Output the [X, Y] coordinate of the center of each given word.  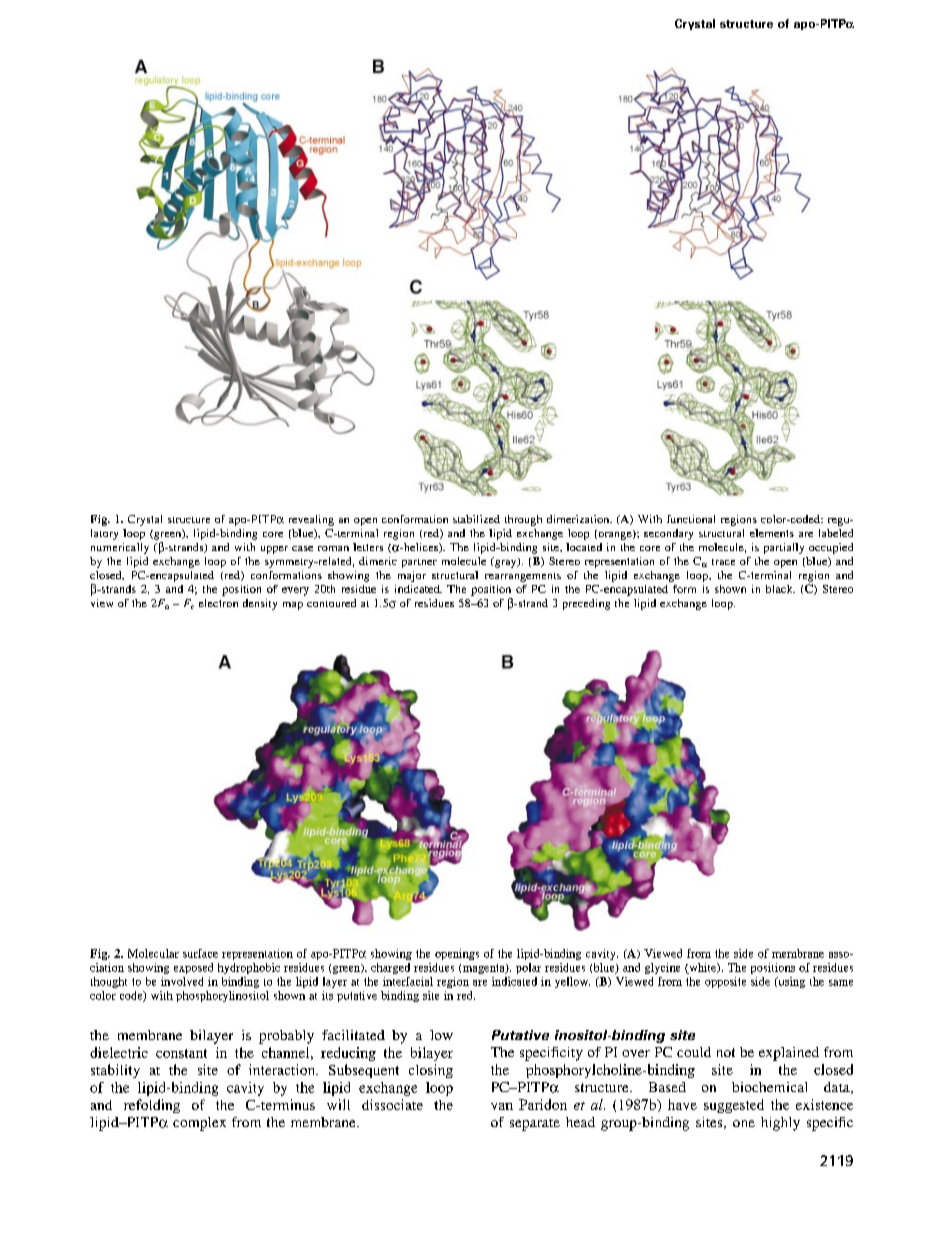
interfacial [408, 981]
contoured [331, 603]
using [790, 982]
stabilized [476, 519]
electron [218, 603]
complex [199, 1124]
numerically [120, 548]
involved [182, 981]
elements [772, 533]
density [260, 604]
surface [200, 953]
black [780, 589]
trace [723, 562]
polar [528, 968]
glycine [662, 968]
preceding [586, 604]
